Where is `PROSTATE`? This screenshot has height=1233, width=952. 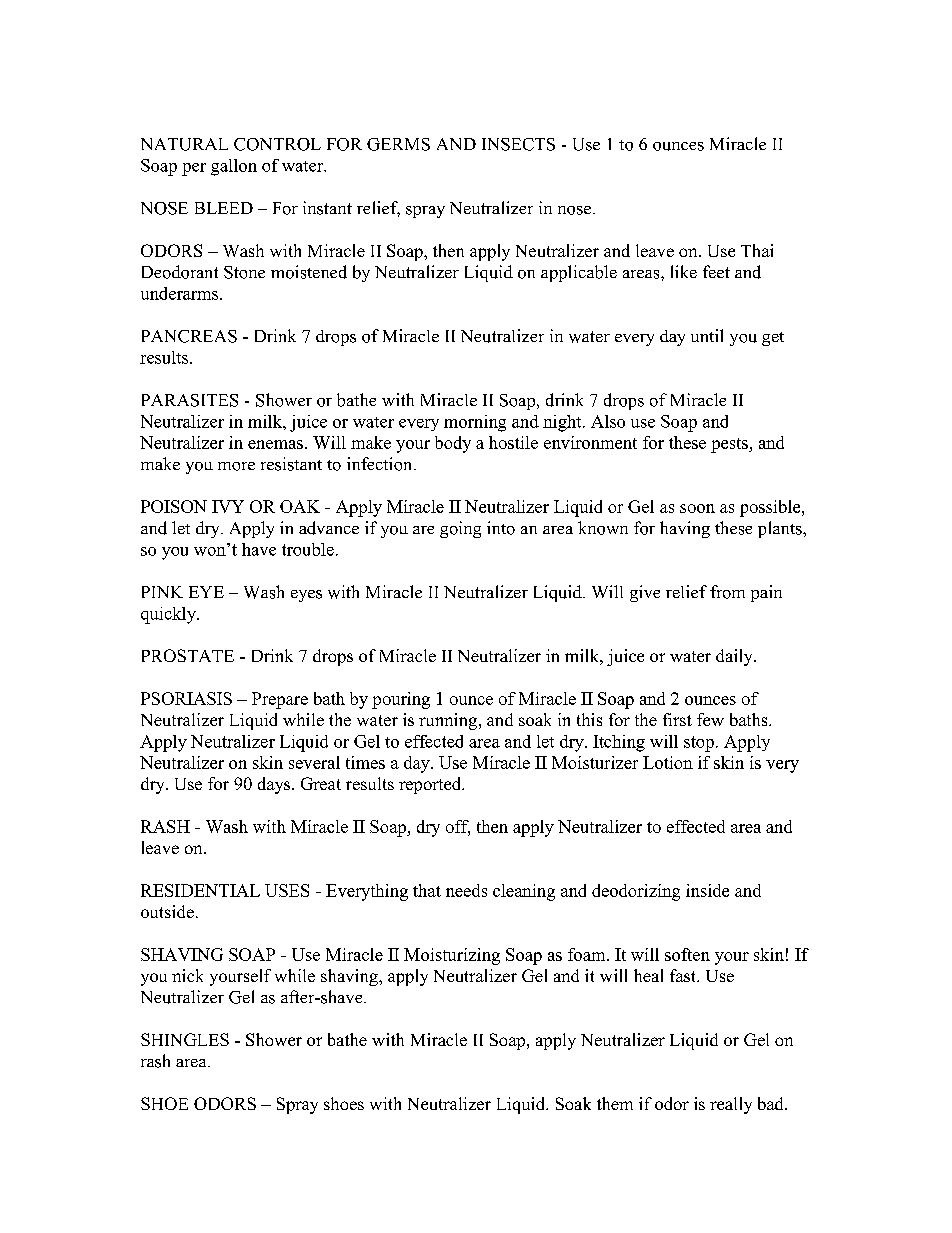 PROSTATE is located at coordinates (188, 655).
